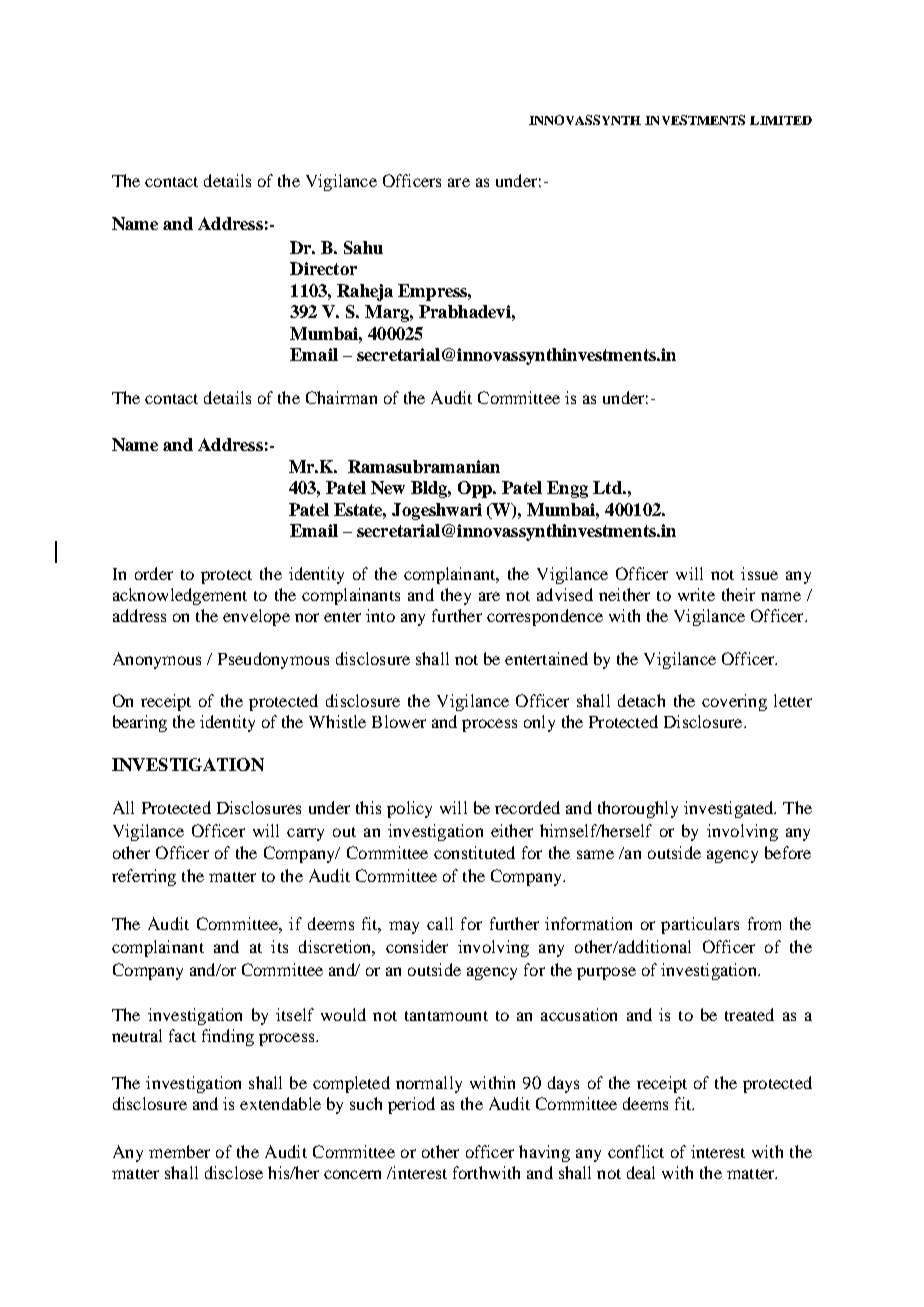 This screenshot has width=924, height=1307. What do you see at coordinates (323, 268) in the screenshot?
I see `Director` at bounding box center [323, 268].
